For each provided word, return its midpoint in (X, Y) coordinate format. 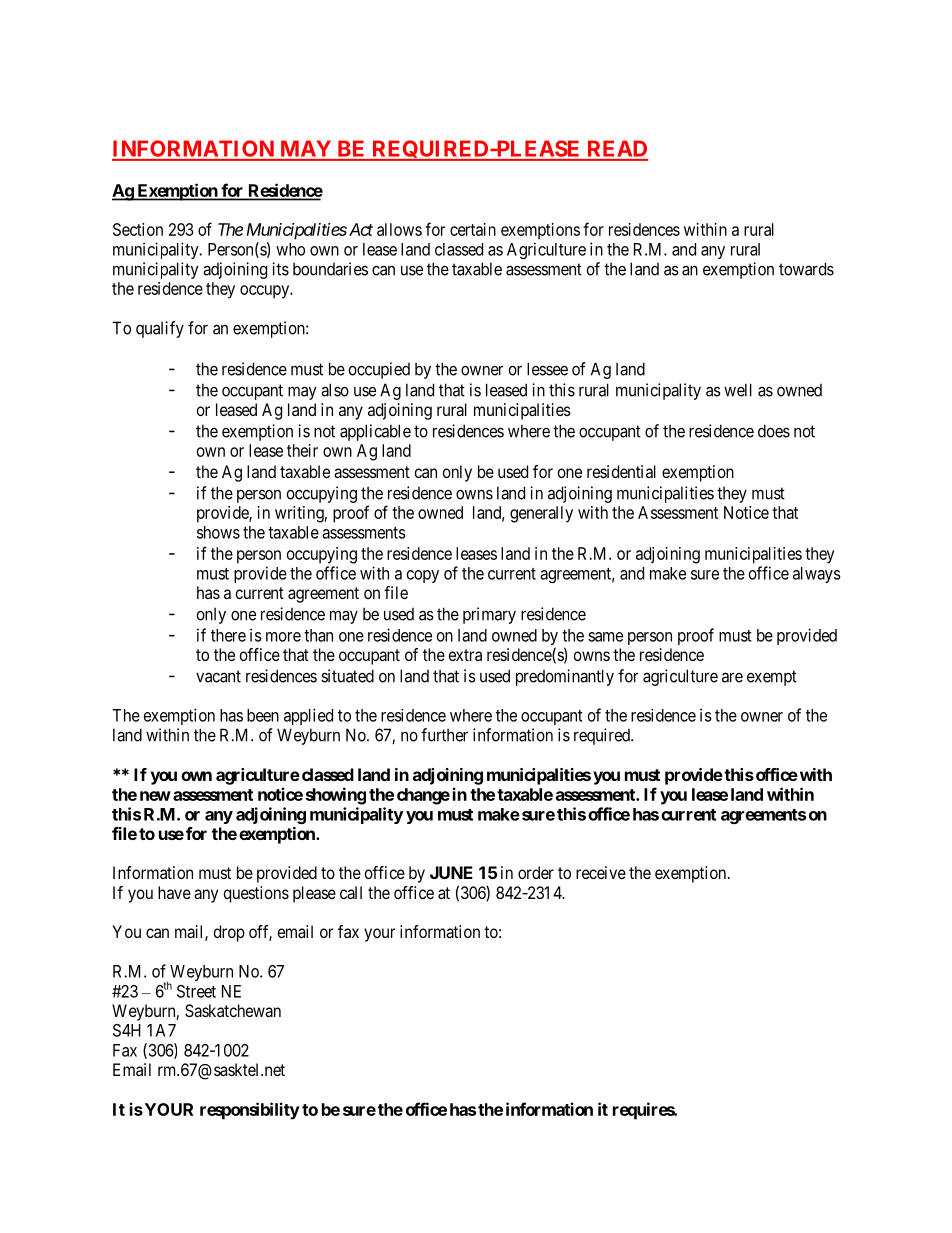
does (774, 431)
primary (489, 615)
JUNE (451, 872)
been (263, 715)
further (444, 735)
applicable (375, 432)
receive (601, 872)
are (732, 677)
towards (806, 269)
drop (229, 933)
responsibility (250, 1111)
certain (473, 229)
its (280, 269)
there (228, 635)
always (817, 575)
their (302, 450)
